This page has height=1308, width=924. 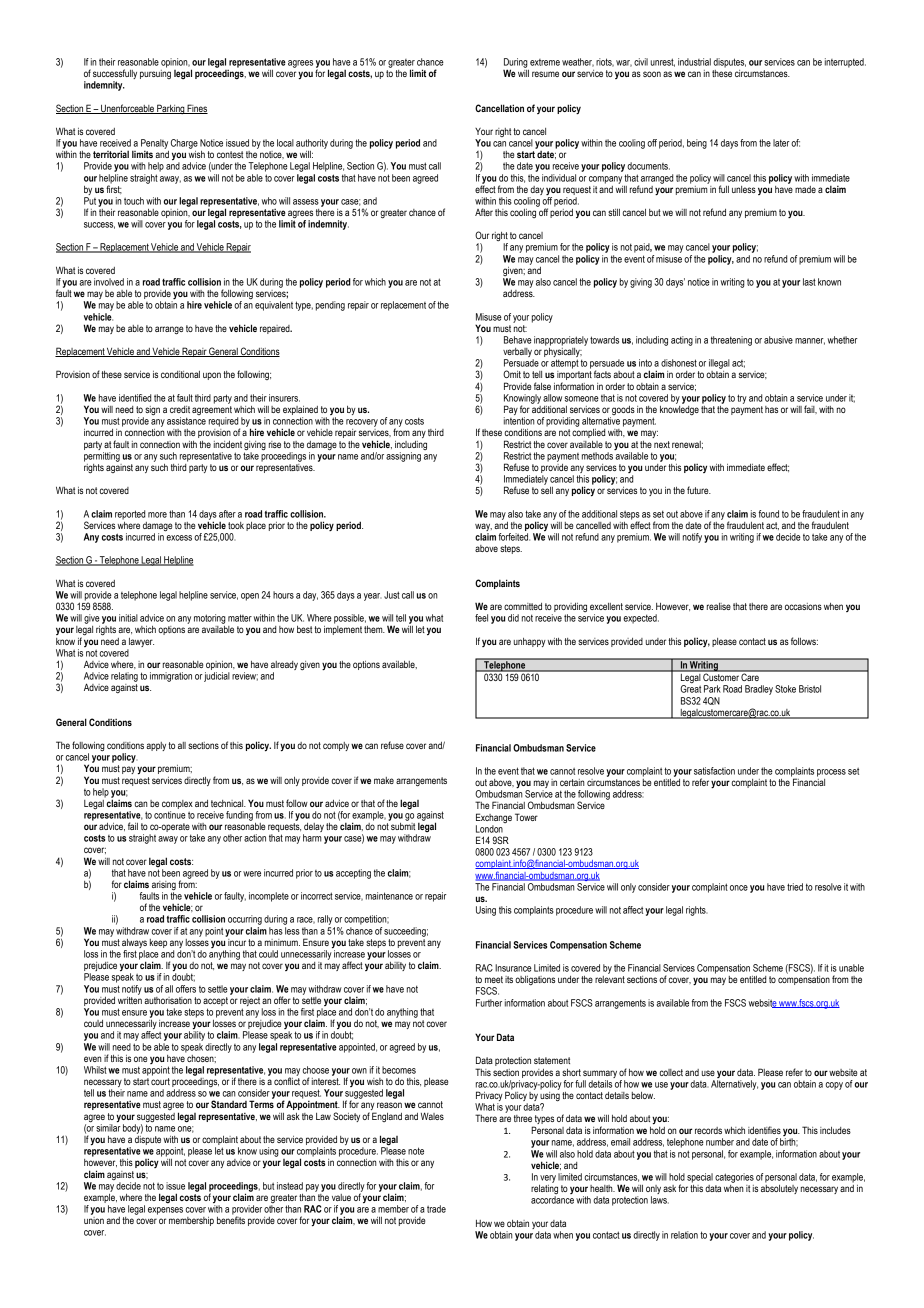 I want to click on expenses, so click(x=165, y=1211).
